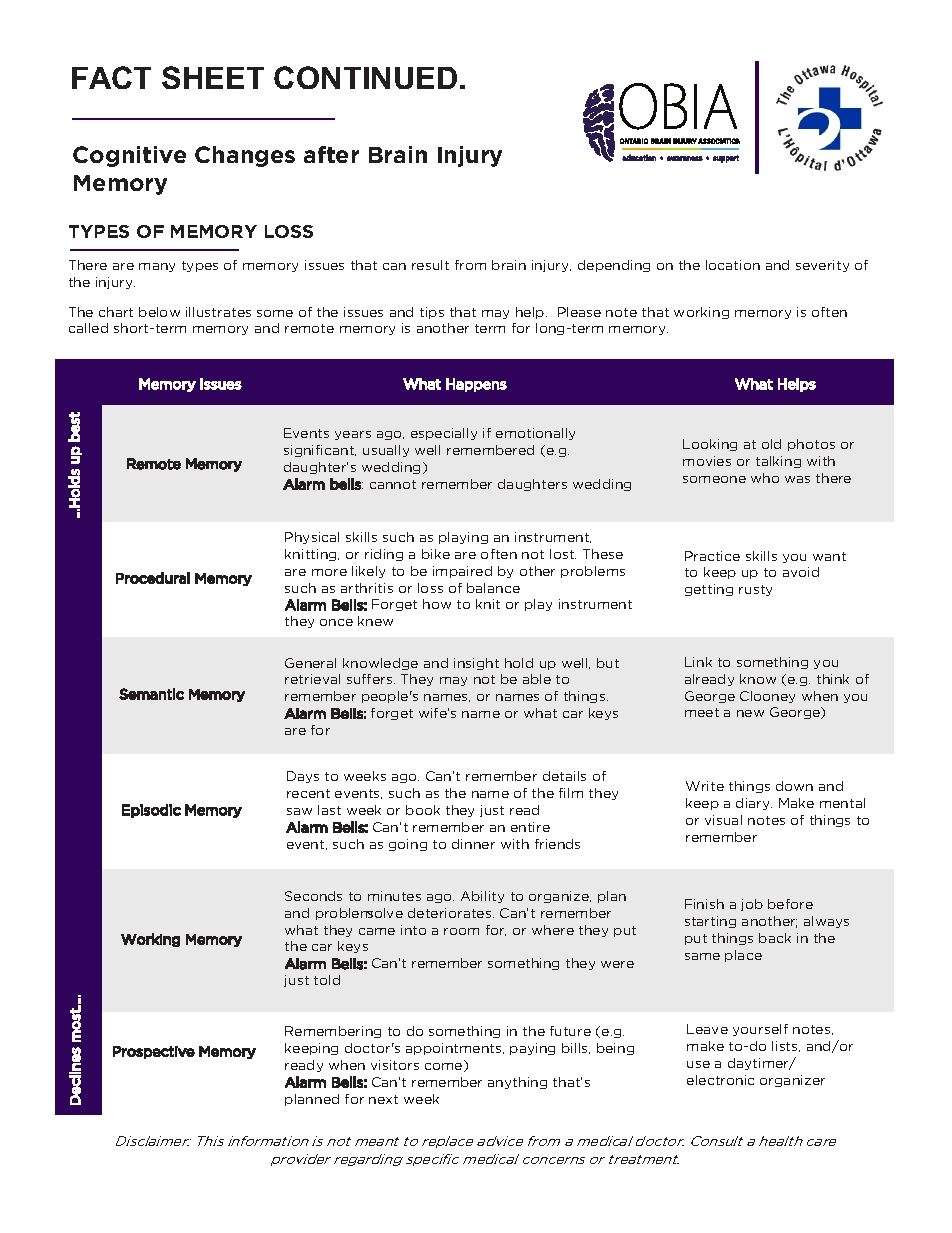 The width and height of the image is (952, 1233). I want to click on impaired, so click(462, 572).
